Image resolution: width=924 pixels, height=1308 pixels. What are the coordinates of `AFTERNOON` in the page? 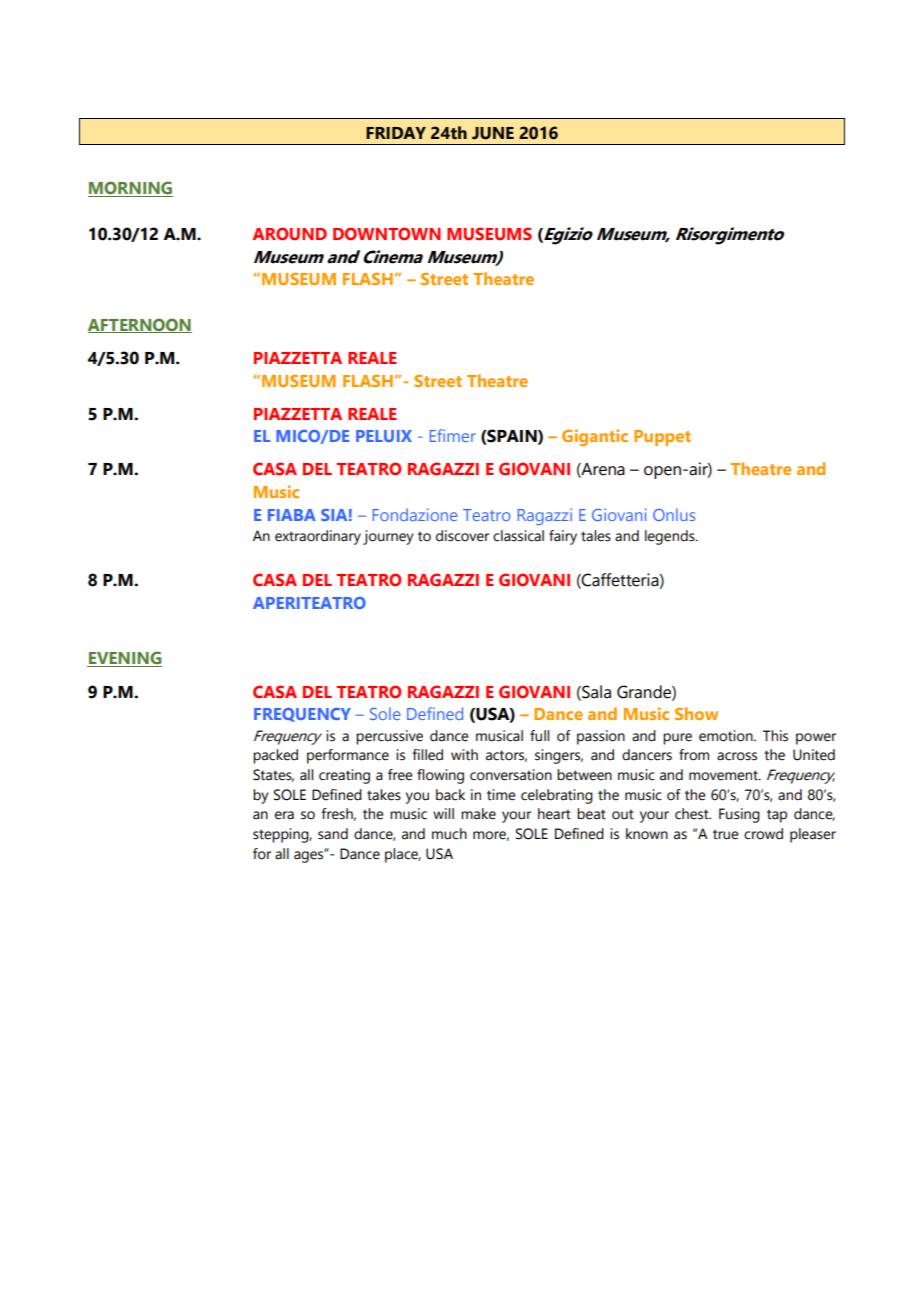 It's located at (140, 325).
